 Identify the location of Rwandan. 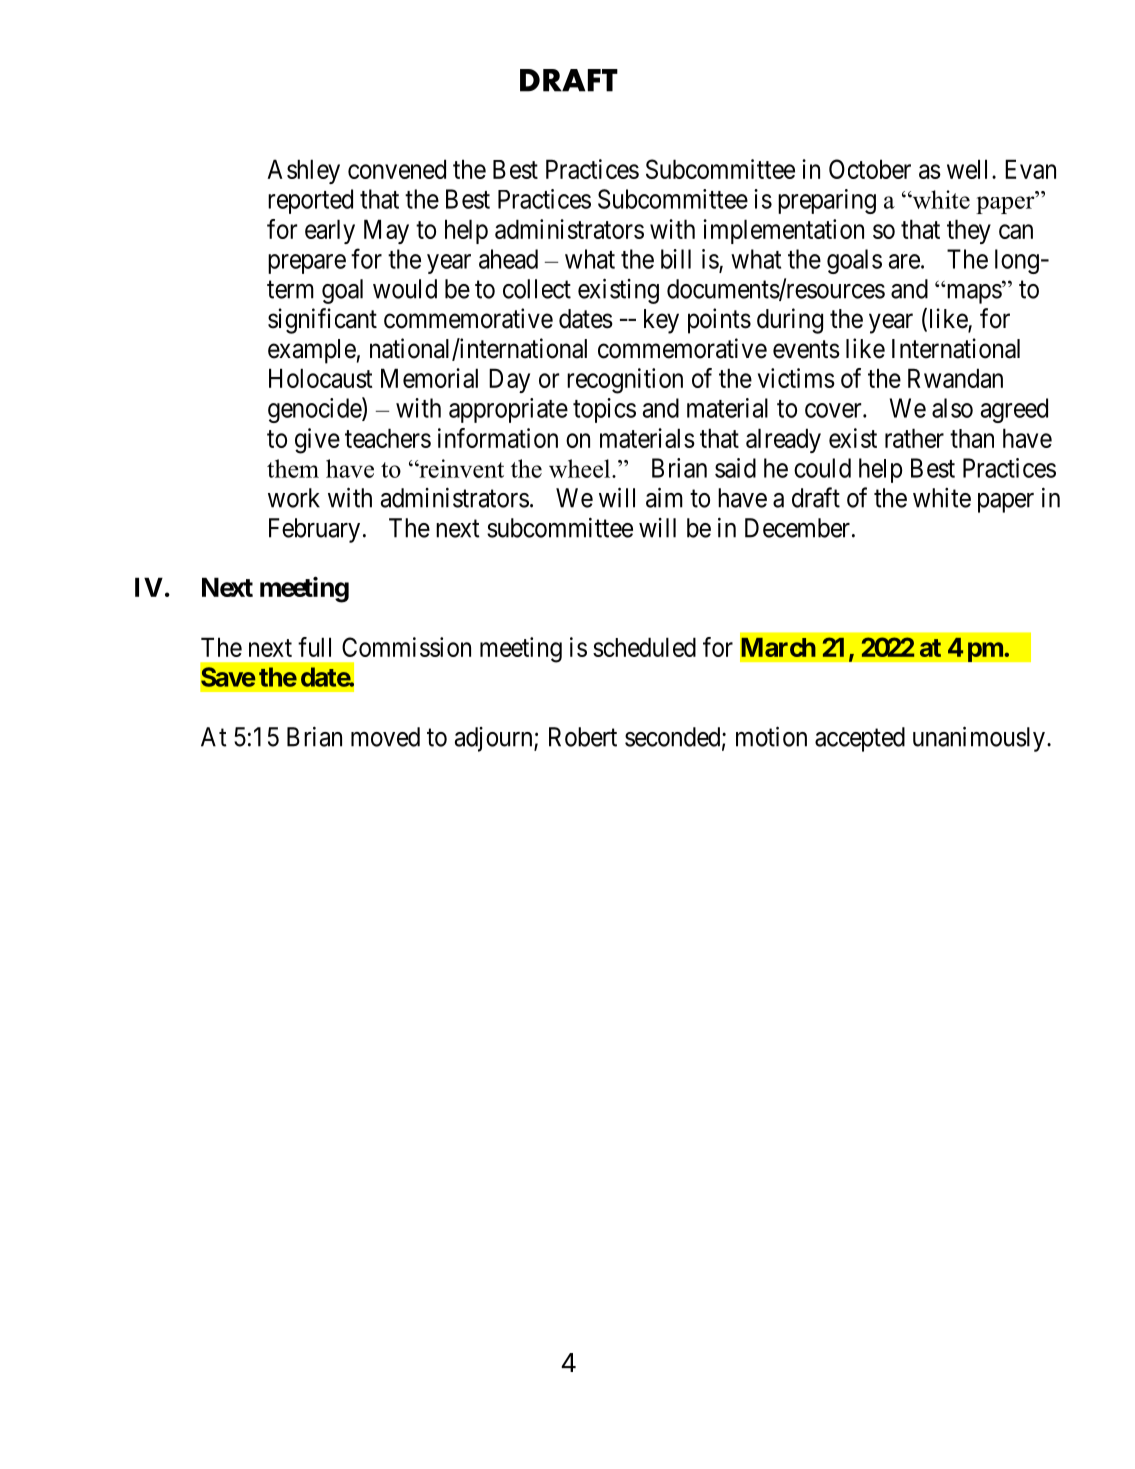
(955, 378).
